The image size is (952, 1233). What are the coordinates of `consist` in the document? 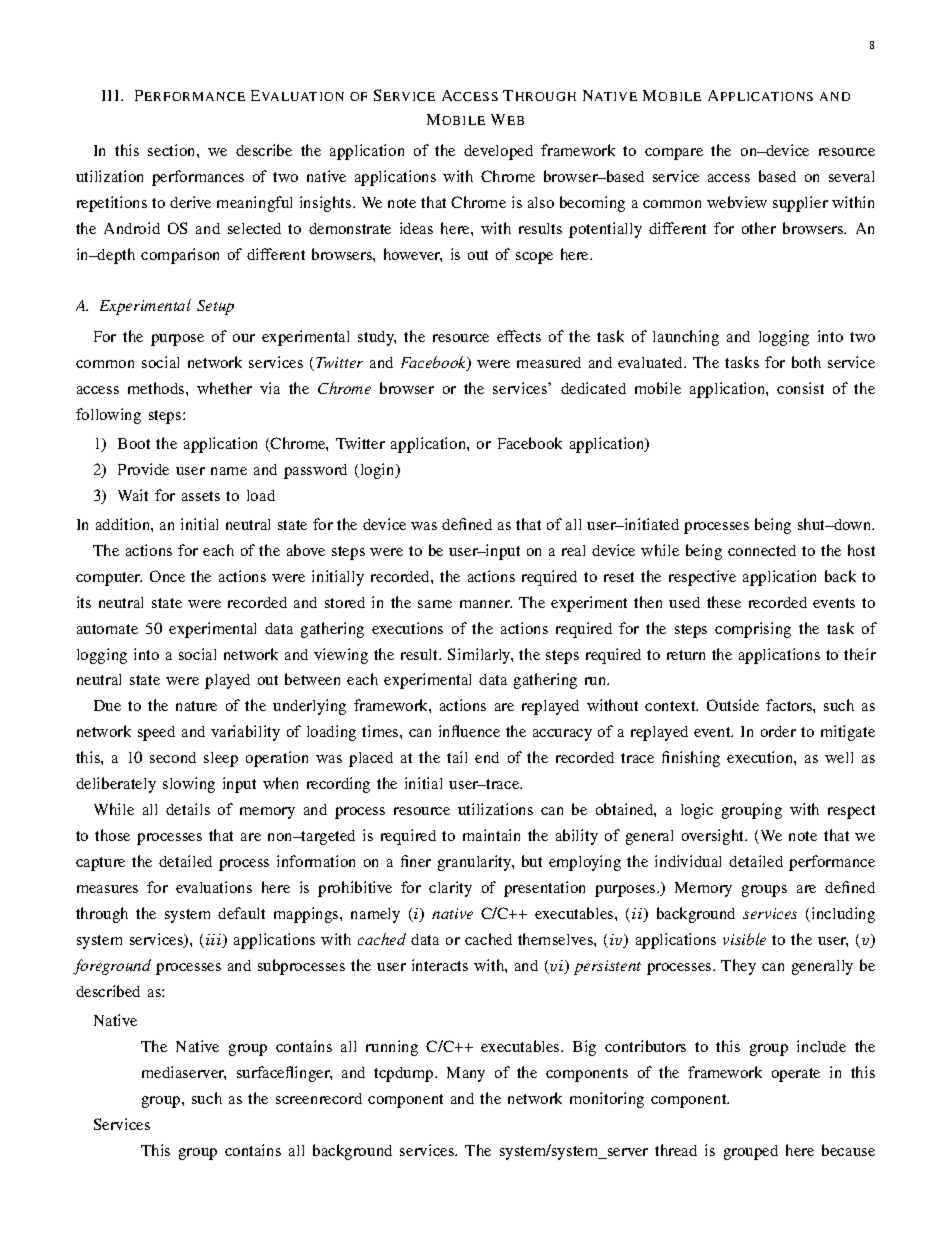 It's located at (800, 388).
